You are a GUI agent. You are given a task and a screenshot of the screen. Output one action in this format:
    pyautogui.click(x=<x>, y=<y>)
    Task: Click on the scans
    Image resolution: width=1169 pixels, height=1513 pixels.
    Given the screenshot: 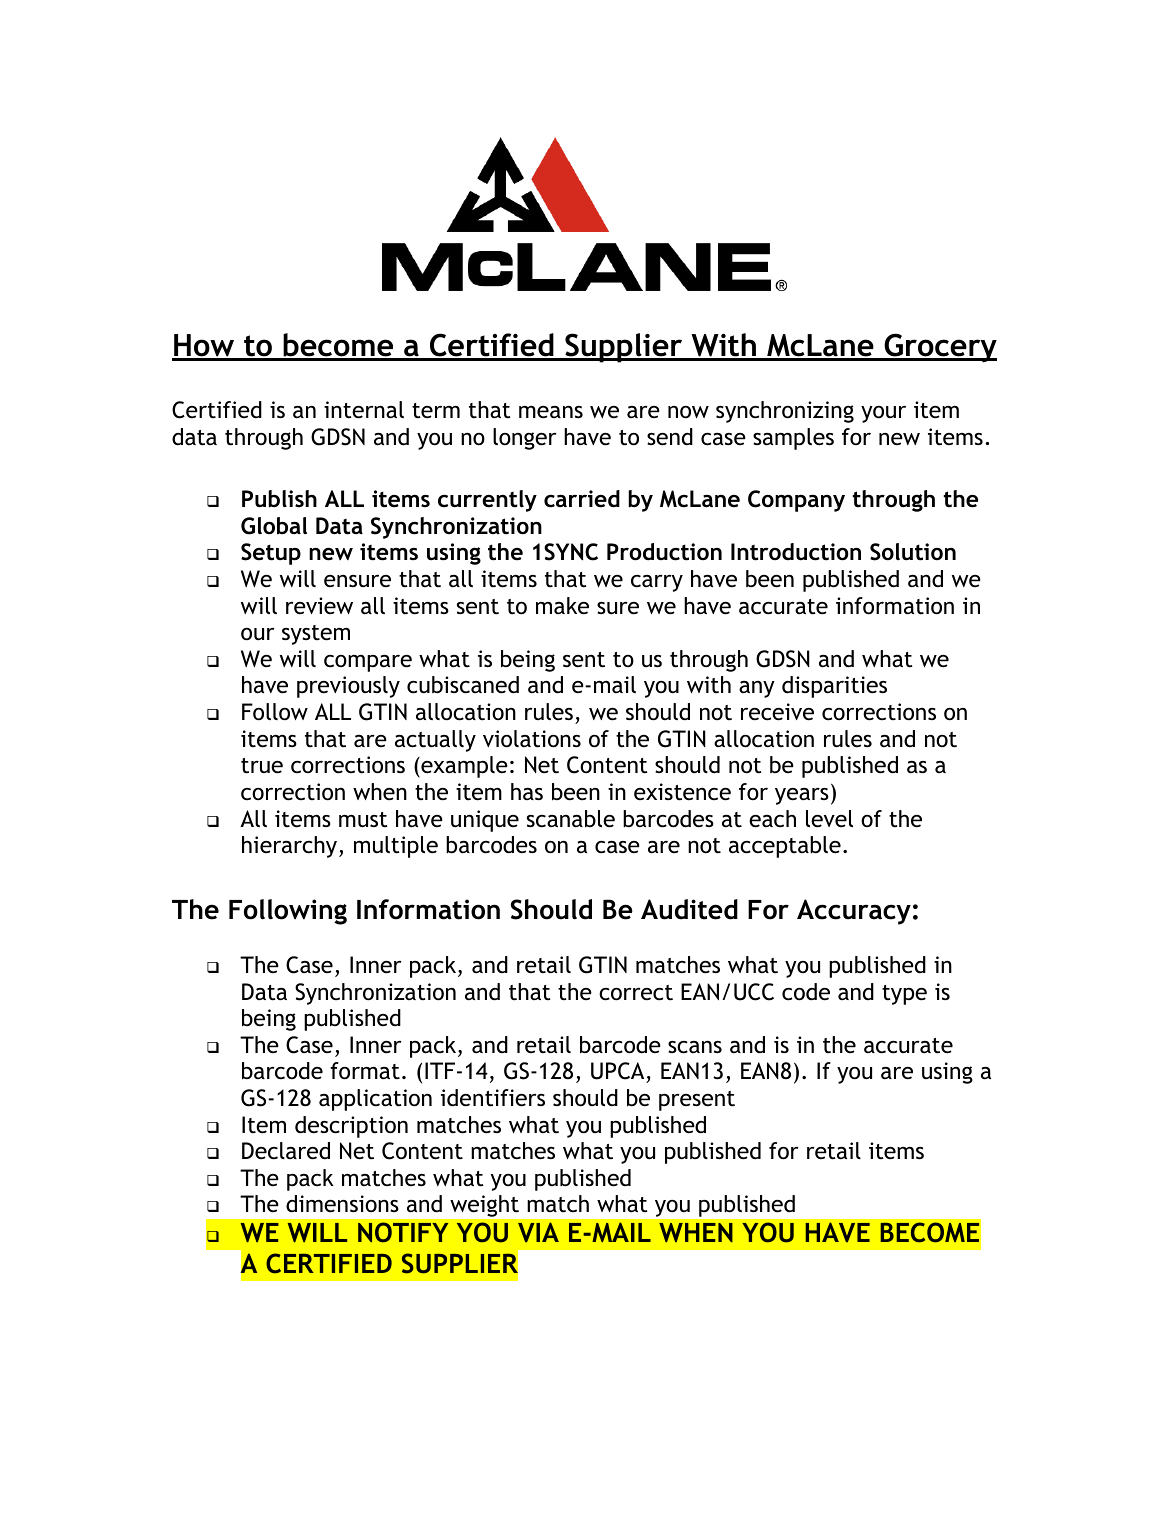 What is the action you would take?
    pyautogui.click(x=695, y=1047)
